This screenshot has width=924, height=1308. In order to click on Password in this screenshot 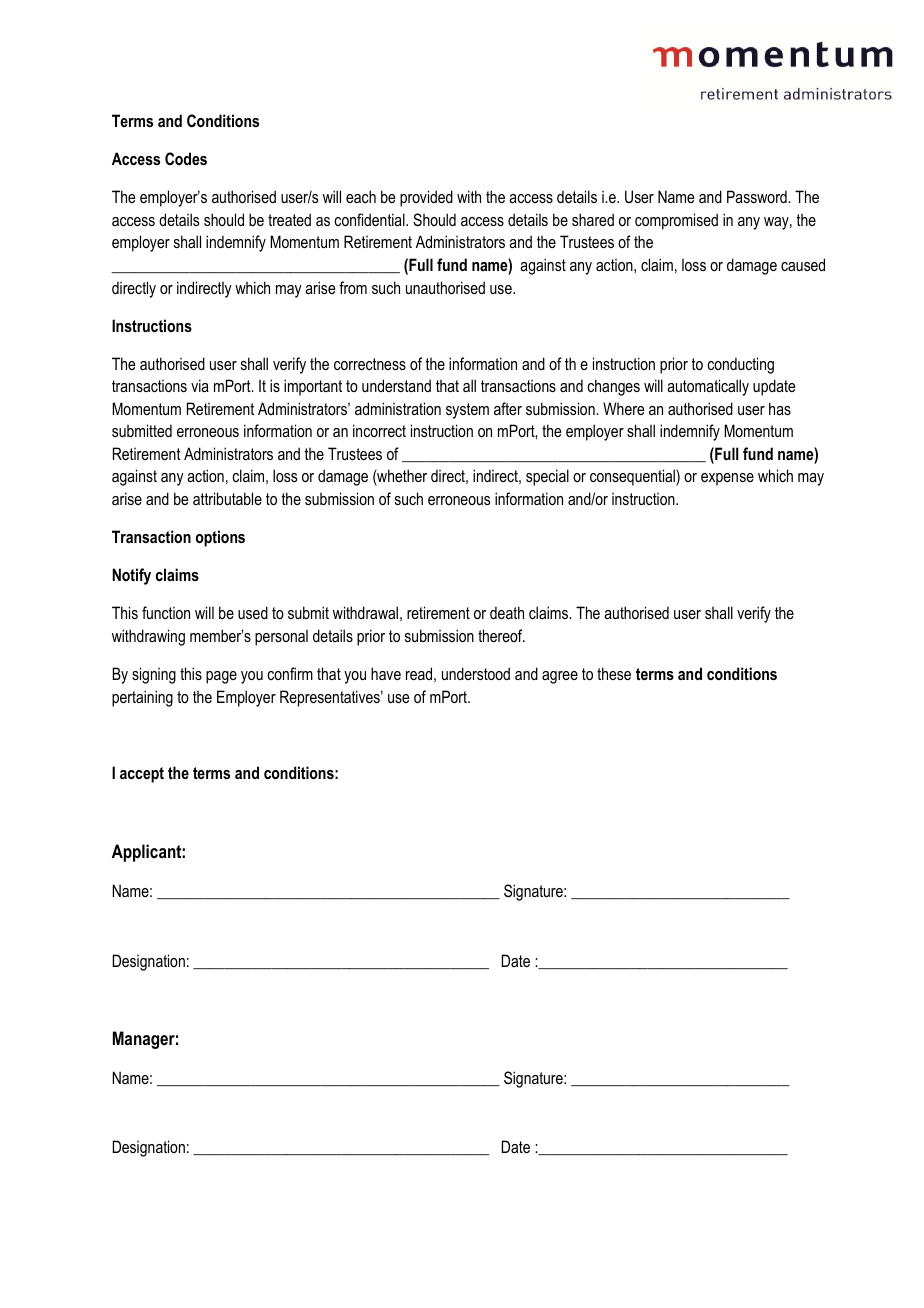, I will do `click(758, 196)`.
